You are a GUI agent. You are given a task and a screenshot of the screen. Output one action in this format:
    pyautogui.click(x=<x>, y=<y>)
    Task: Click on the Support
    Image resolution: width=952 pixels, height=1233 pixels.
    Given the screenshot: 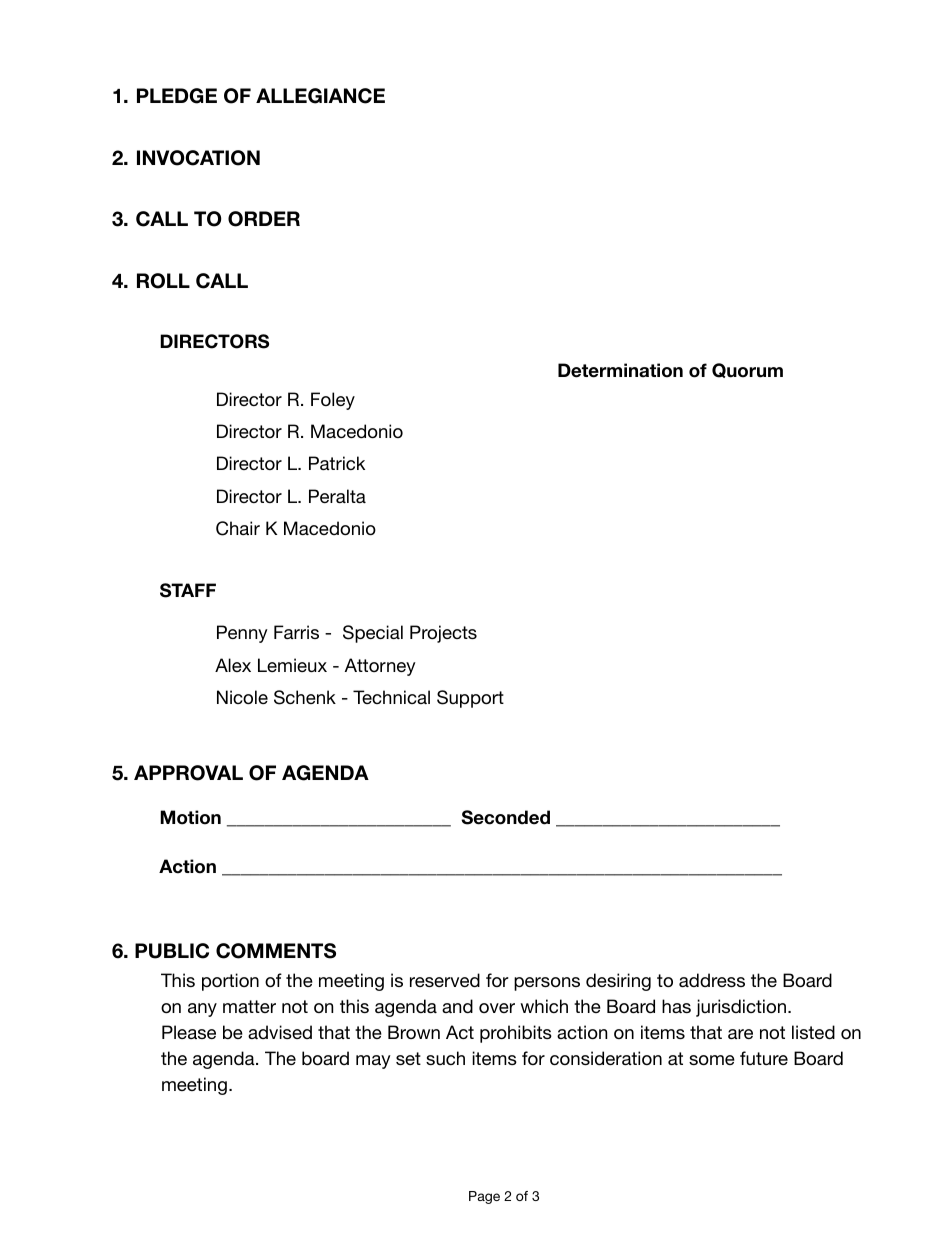 What is the action you would take?
    pyautogui.click(x=470, y=699)
